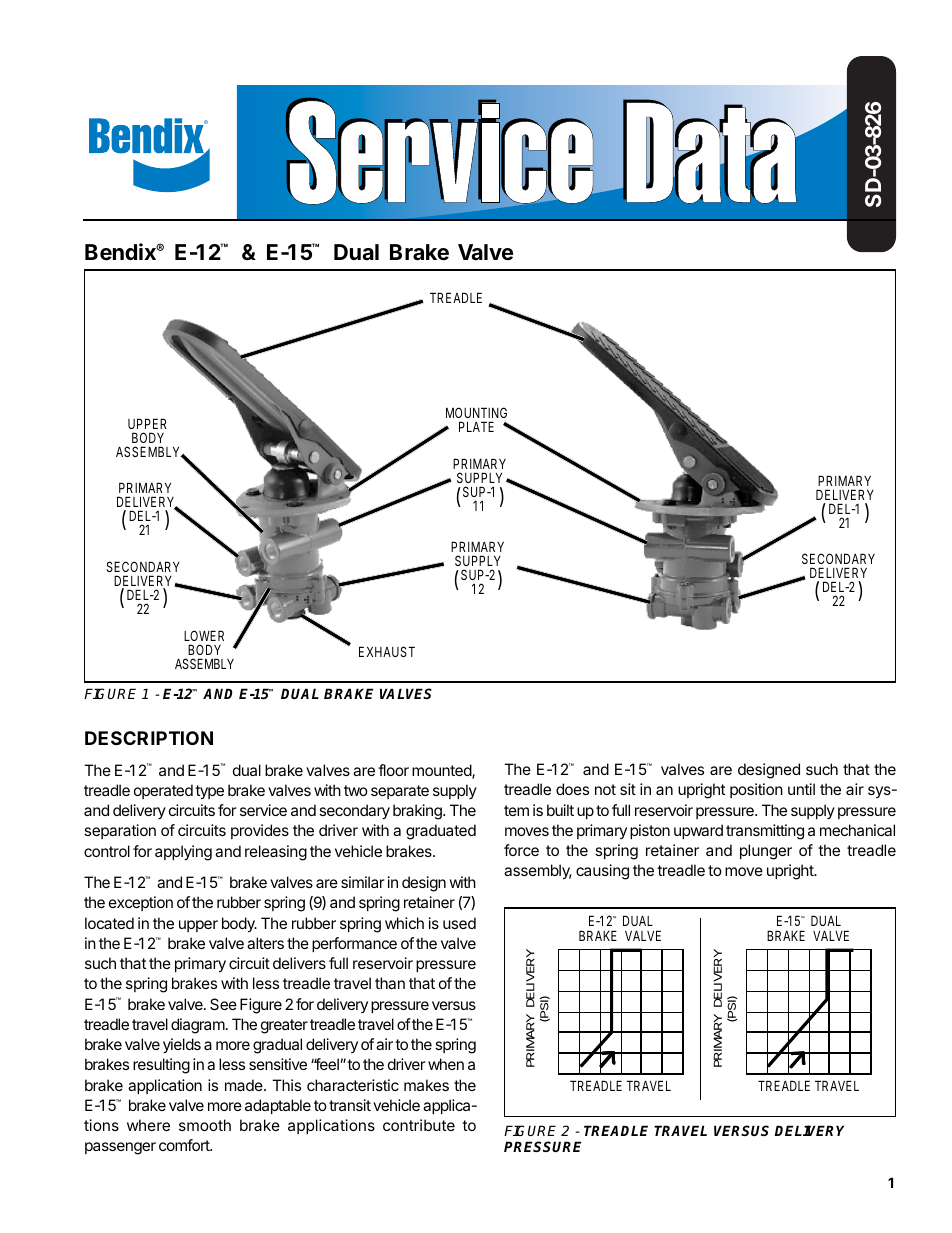 The height and width of the screenshot is (1233, 952). Describe the element at coordinates (442, 771) in the screenshot. I see `mounted` at that location.
